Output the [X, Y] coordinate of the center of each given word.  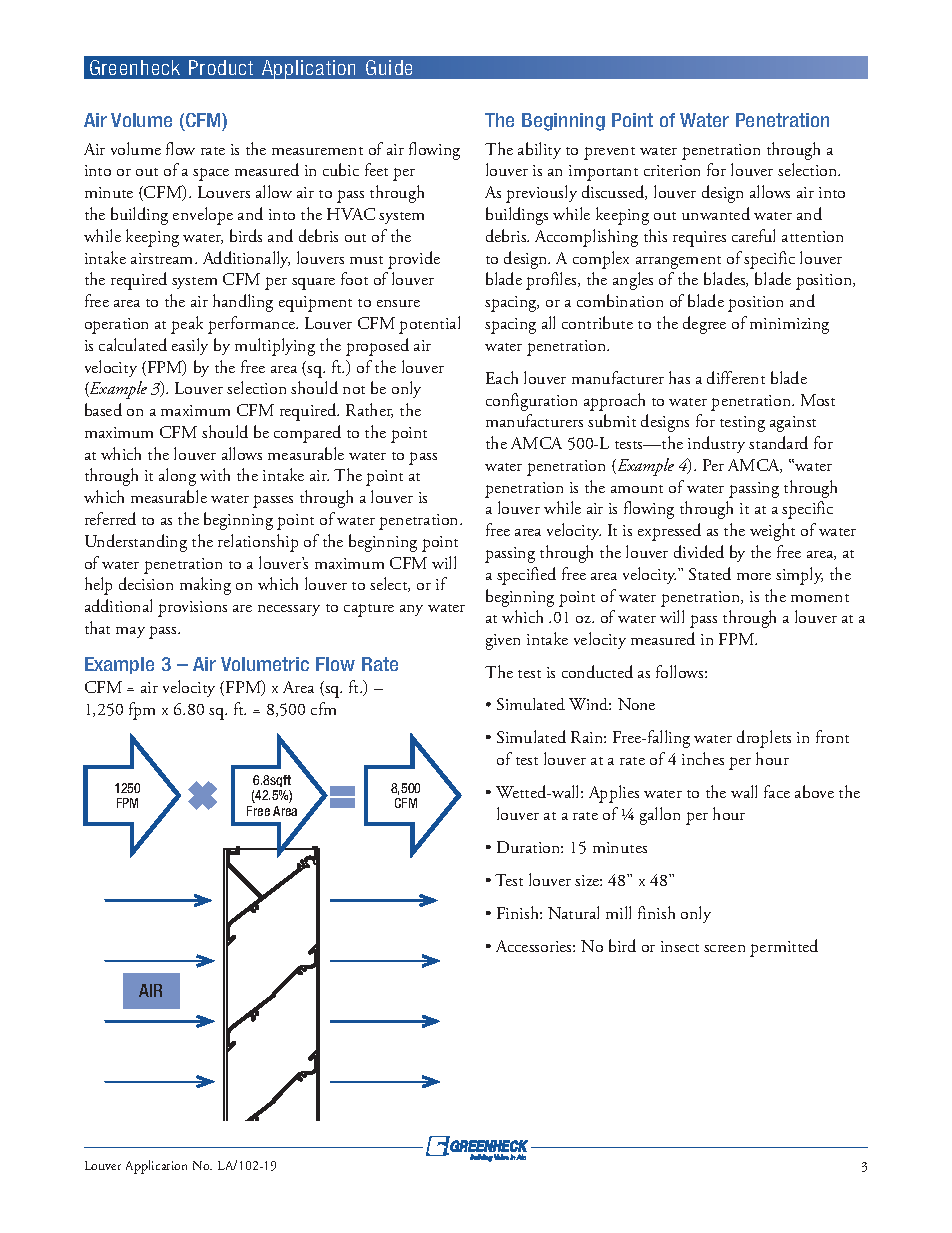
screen [724, 948]
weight [772, 532]
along [177, 477]
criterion [672, 170]
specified [526, 576]
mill [618, 912]
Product [221, 67]
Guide [389, 67]
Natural [573, 912]
